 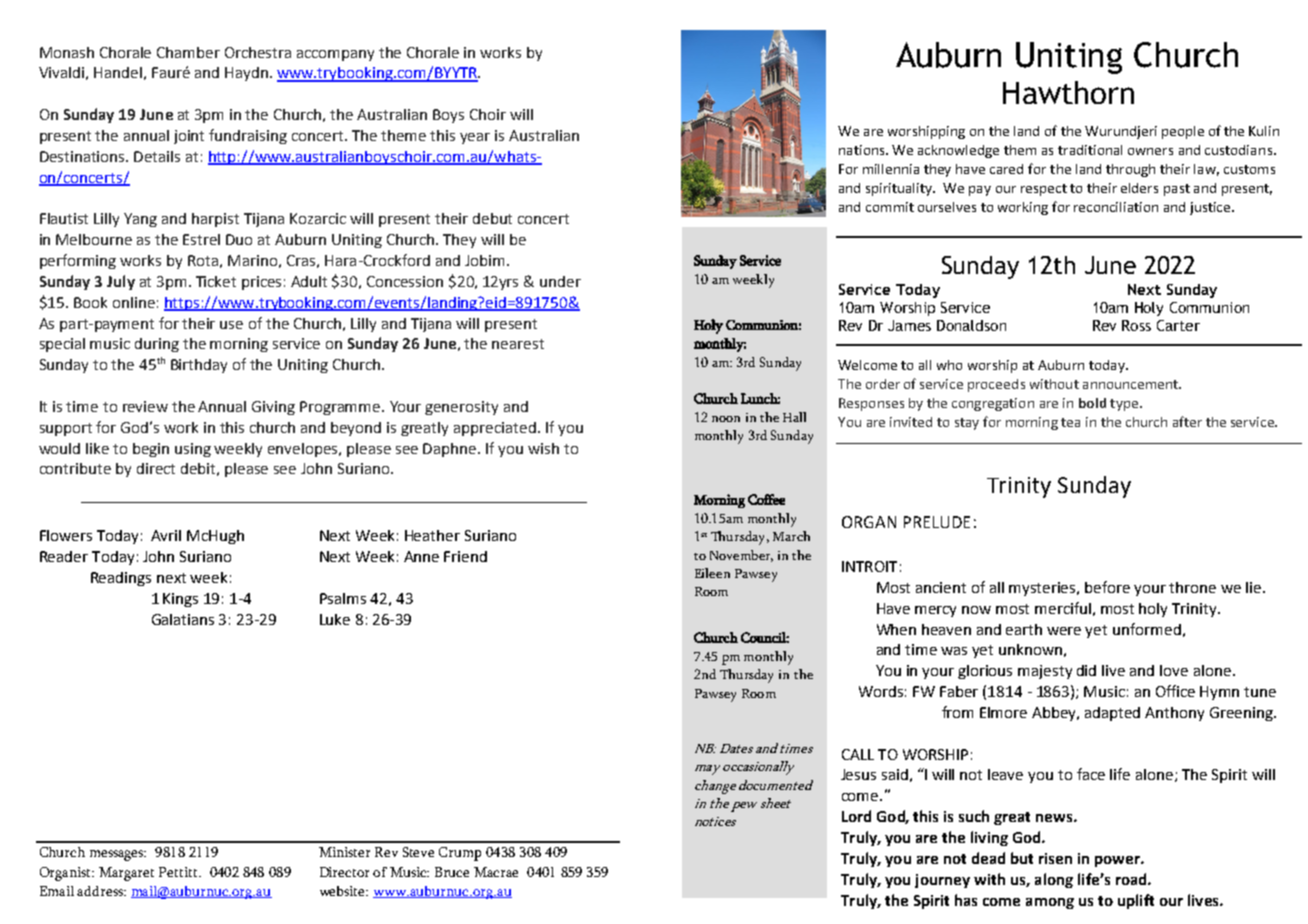 I want to click on Macrae, so click(x=496, y=872).
